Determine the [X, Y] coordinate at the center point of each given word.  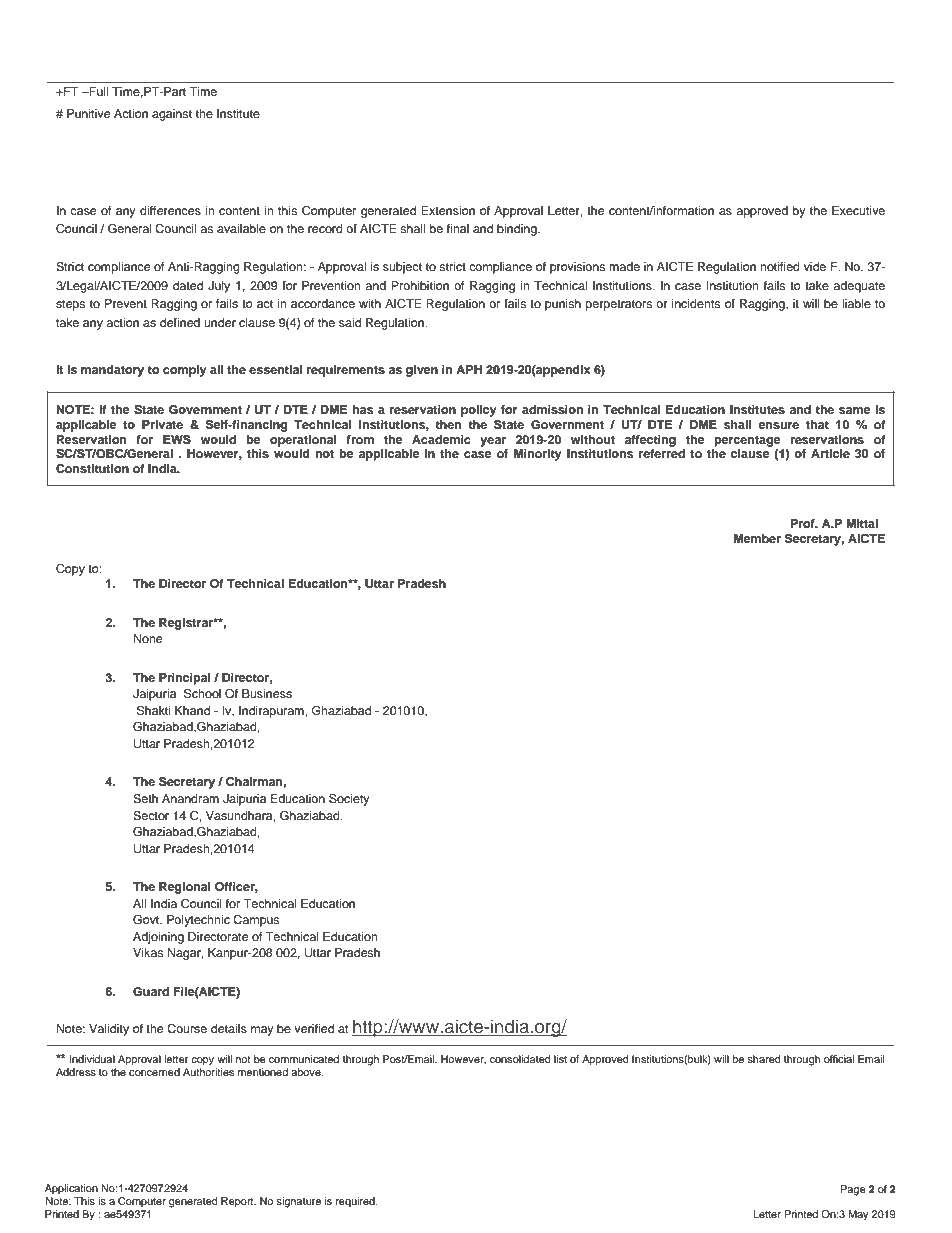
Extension [448, 210]
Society [349, 800]
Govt [147, 920]
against [172, 115]
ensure [779, 425]
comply [185, 371]
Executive [858, 210]
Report [238, 1202]
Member [757, 538]
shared [764, 1059]
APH [469, 369]
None [148, 638]
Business [267, 693]
